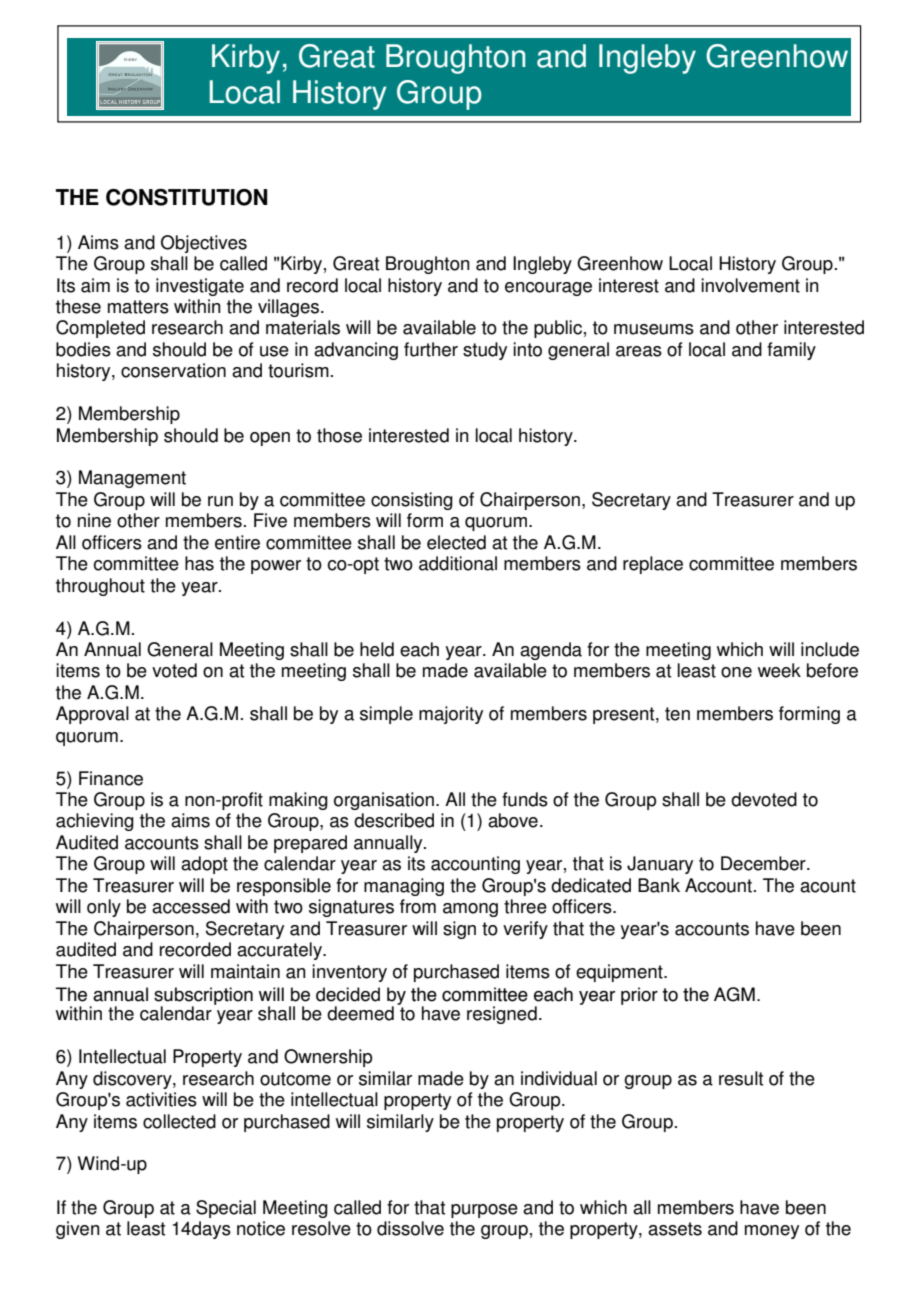  Describe the element at coordinates (772, 1232) in the screenshot. I see `money` at that location.
